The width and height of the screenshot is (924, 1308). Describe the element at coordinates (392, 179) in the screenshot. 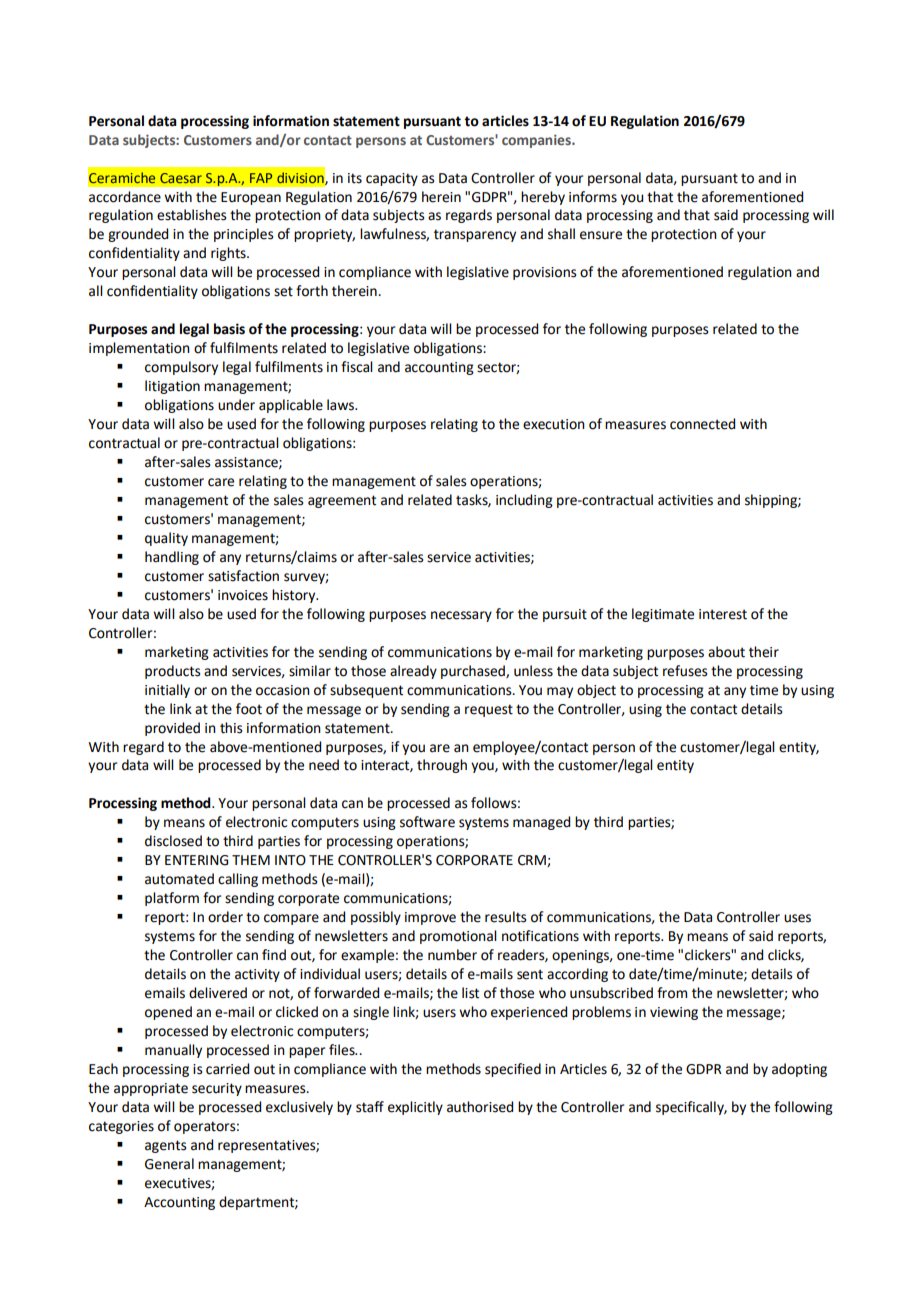

I see `capacity` at that location.
